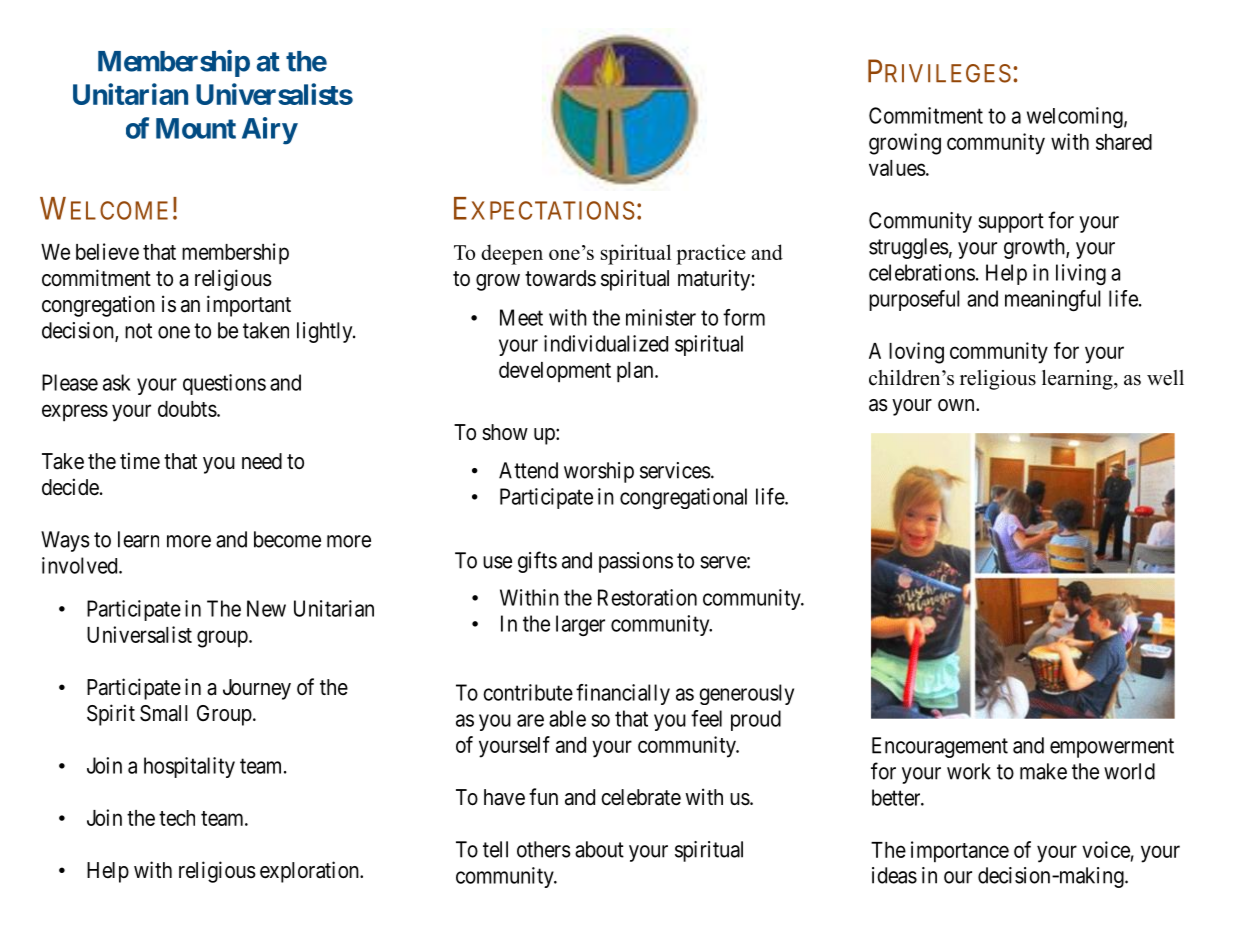  What do you see at coordinates (138, 331) in the screenshot?
I see `not` at bounding box center [138, 331].
